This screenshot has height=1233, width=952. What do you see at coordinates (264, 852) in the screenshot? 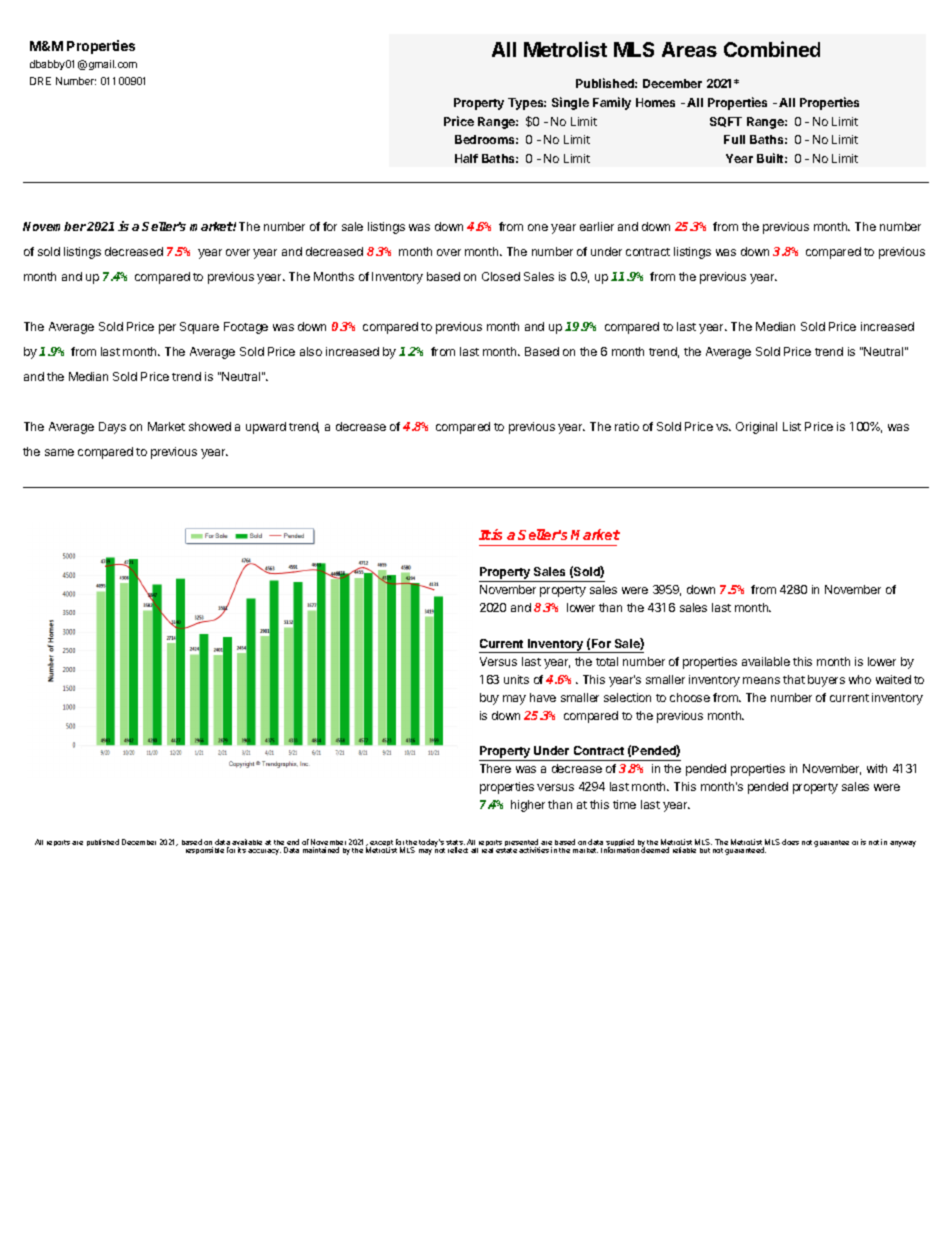
I see `accuracy` at bounding box center [264, 852].
